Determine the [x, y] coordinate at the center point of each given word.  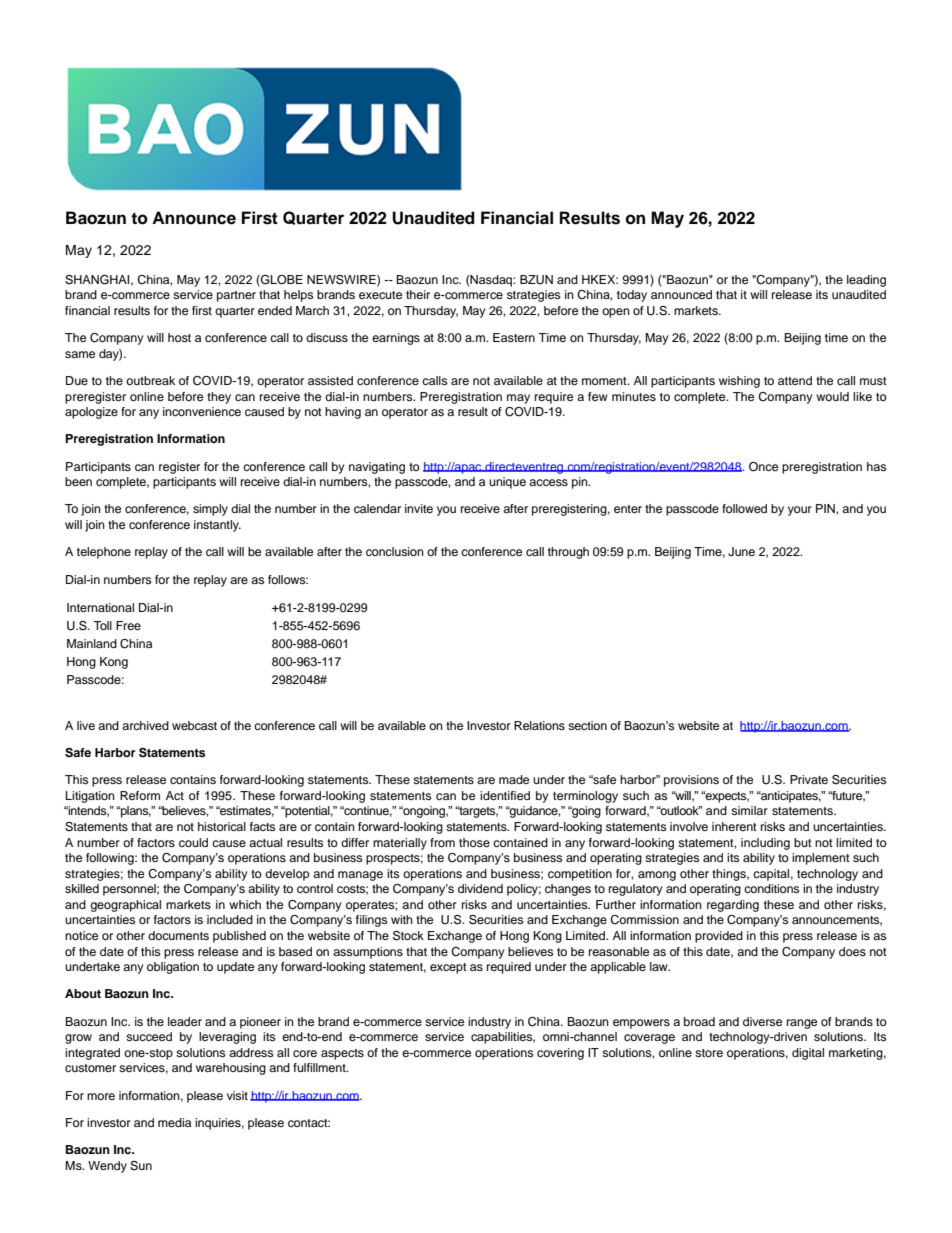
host [179, 337]
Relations [539, 725]
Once [763, 467]
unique [507, 483]
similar [749, 810]
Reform [140, 795]
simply [210, 510]
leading [866, 281]
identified [505, 795]
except [448, 968]
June [741, 552]
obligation [173, 968]
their [418, 294]
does [852, 951]
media [174, 1122]
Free [128, 625]
